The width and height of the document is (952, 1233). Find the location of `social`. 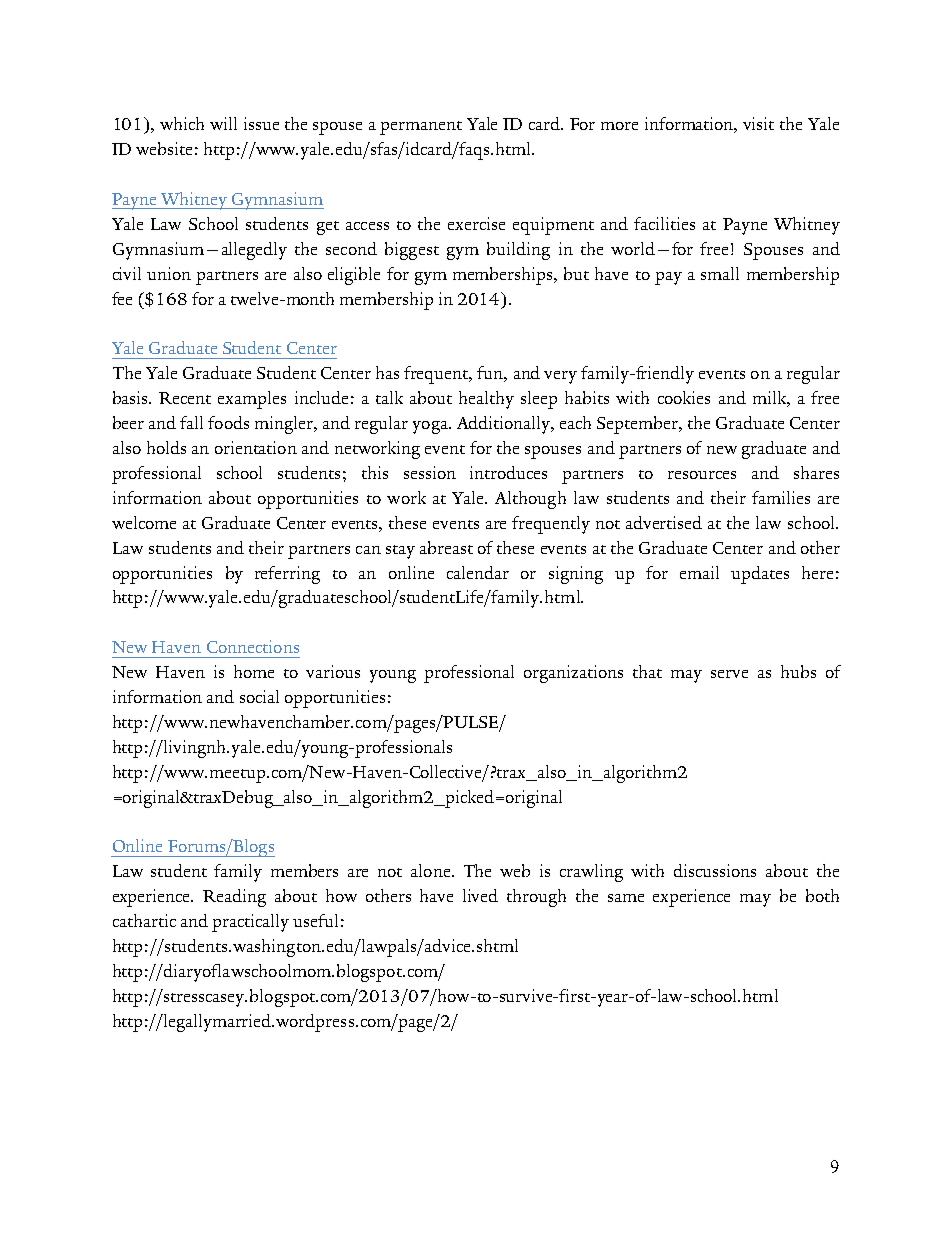

social is located at coordinates (259, 696).
